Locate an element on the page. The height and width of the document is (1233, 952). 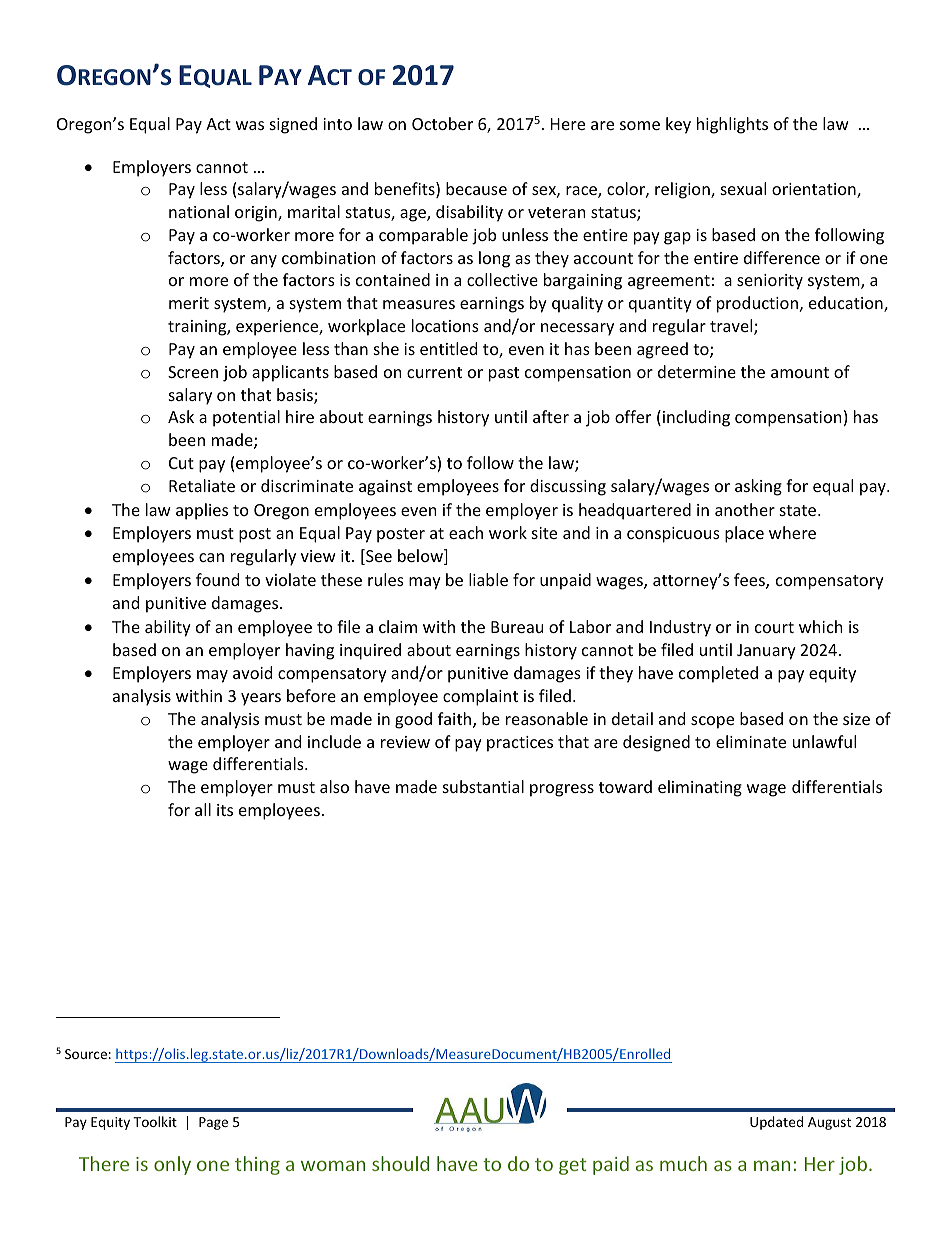
Screen is located at coordinates (193, 372).
